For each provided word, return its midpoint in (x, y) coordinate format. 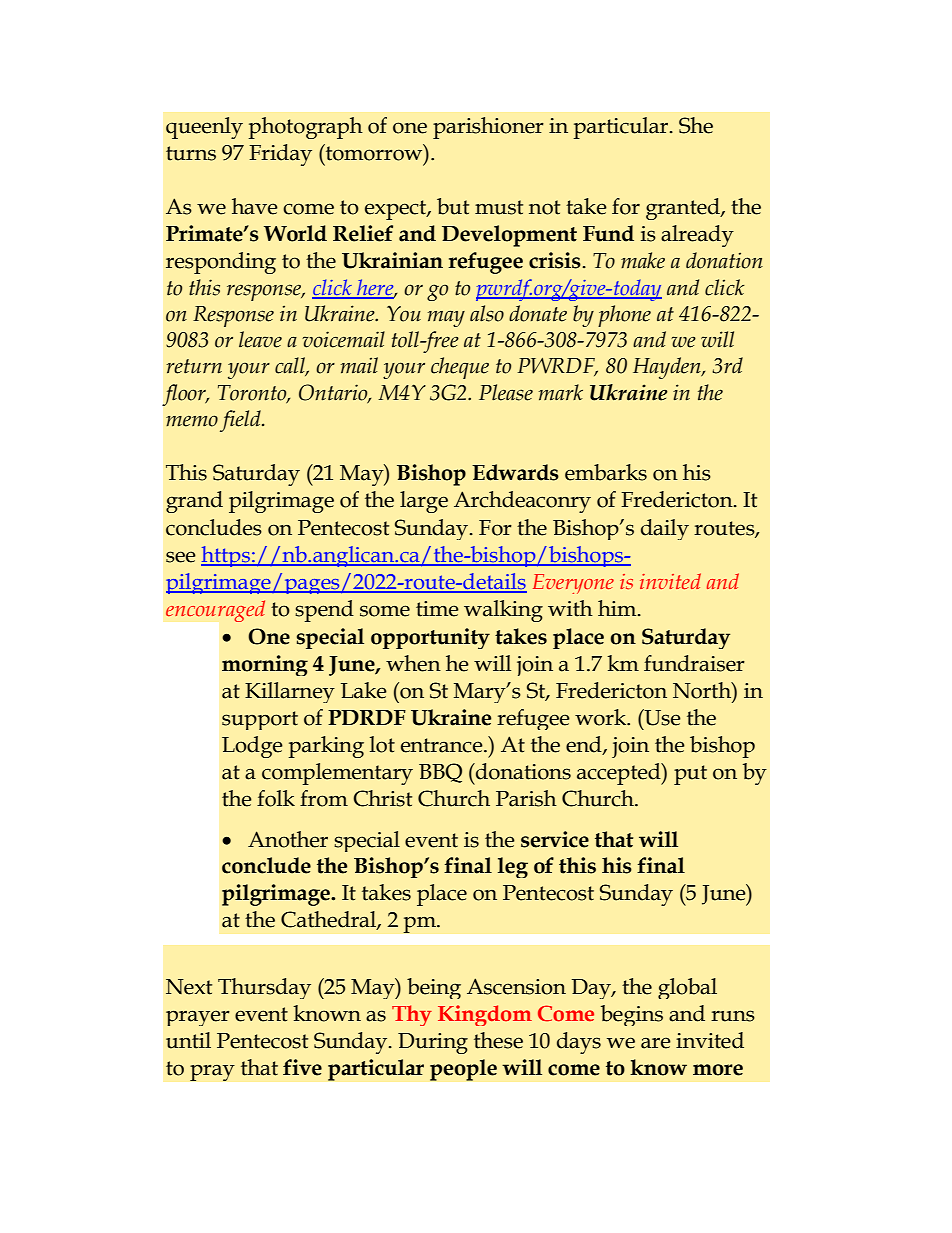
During (433, 1043)
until (188, 1040)
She (696, 125)
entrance (443, 745)
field (241, 421)
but (453, 206)
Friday (280, 155)
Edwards (515, 472)
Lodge (252, 747)
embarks (606, 472)
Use (661, 717)
